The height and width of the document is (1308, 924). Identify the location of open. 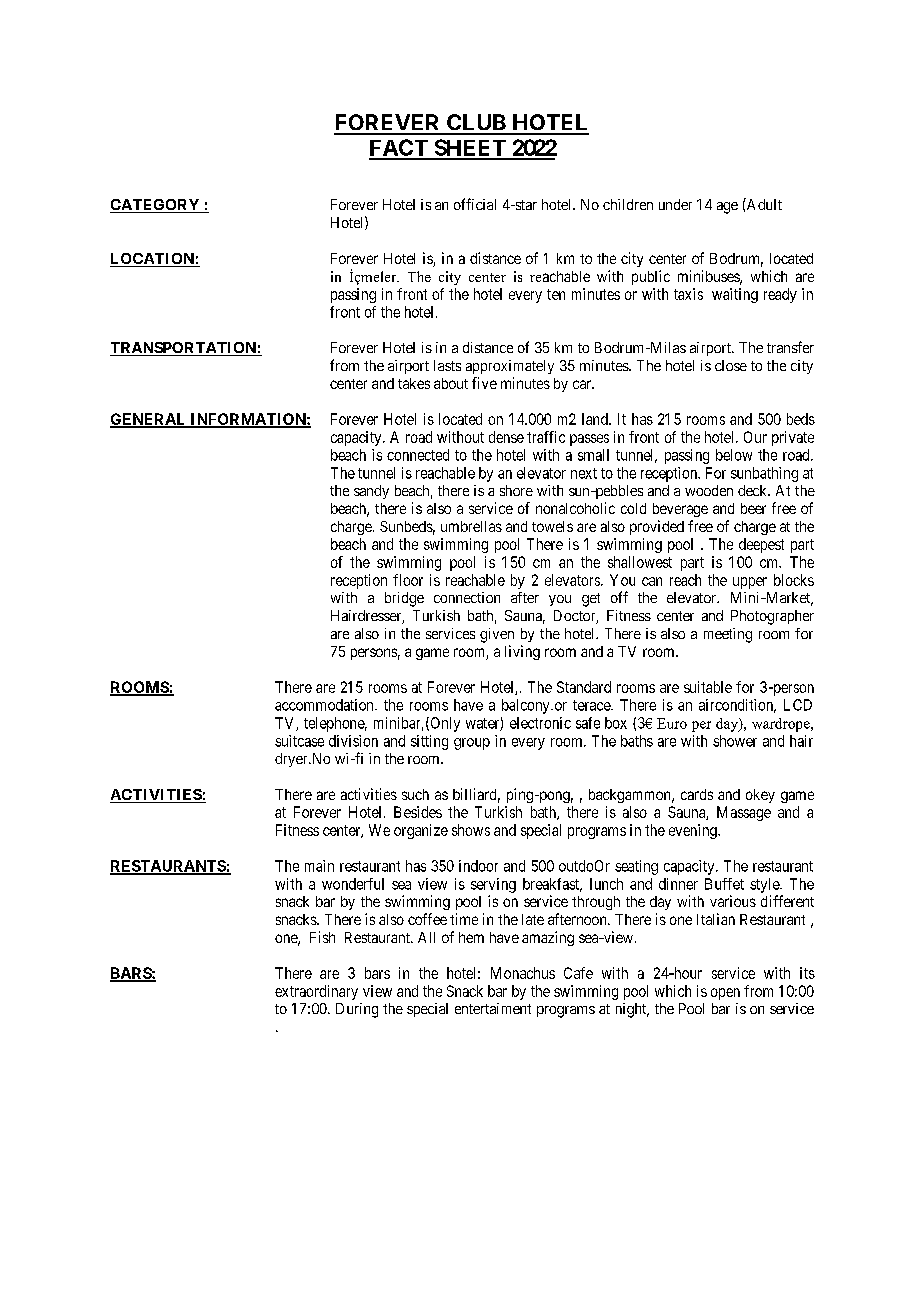
(725, 994).
